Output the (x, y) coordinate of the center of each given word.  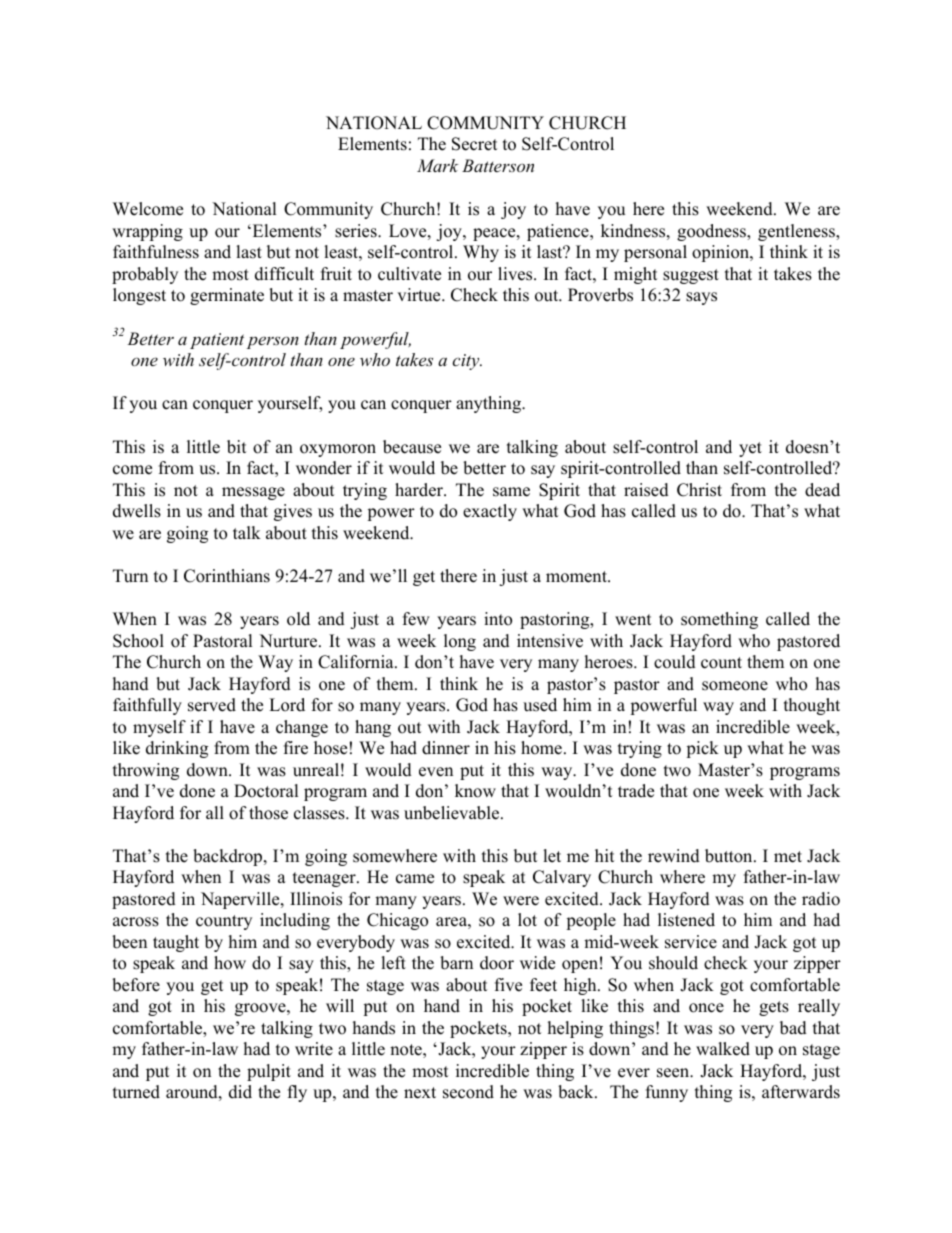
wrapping (147, 232)
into (498, 619)
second (468, 1092)
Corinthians (227, 576)
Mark (438, 165)
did (240, 1092)
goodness (712, 232)
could (675, 662)
